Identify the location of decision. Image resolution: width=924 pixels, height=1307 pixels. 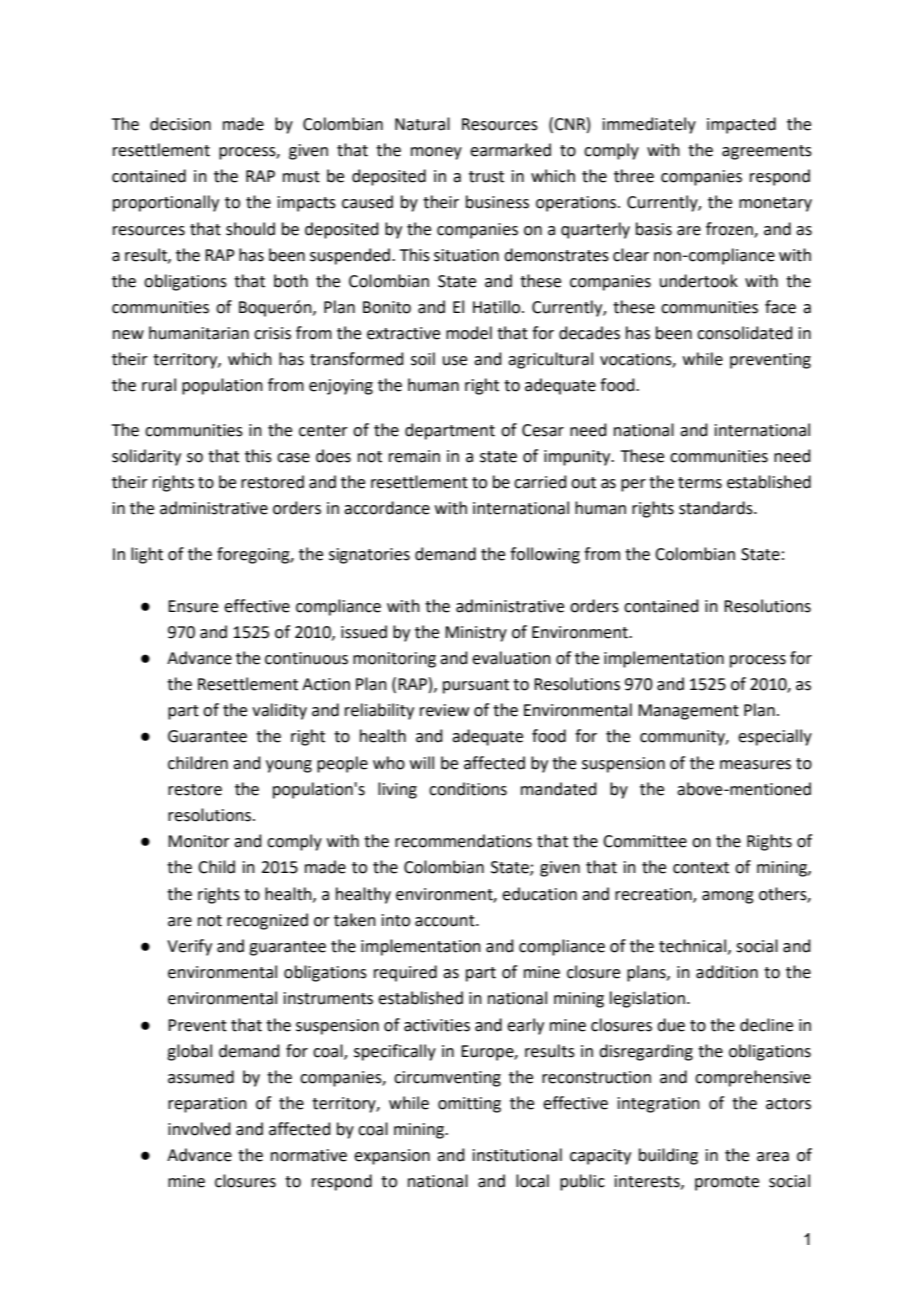
(180, 124).
